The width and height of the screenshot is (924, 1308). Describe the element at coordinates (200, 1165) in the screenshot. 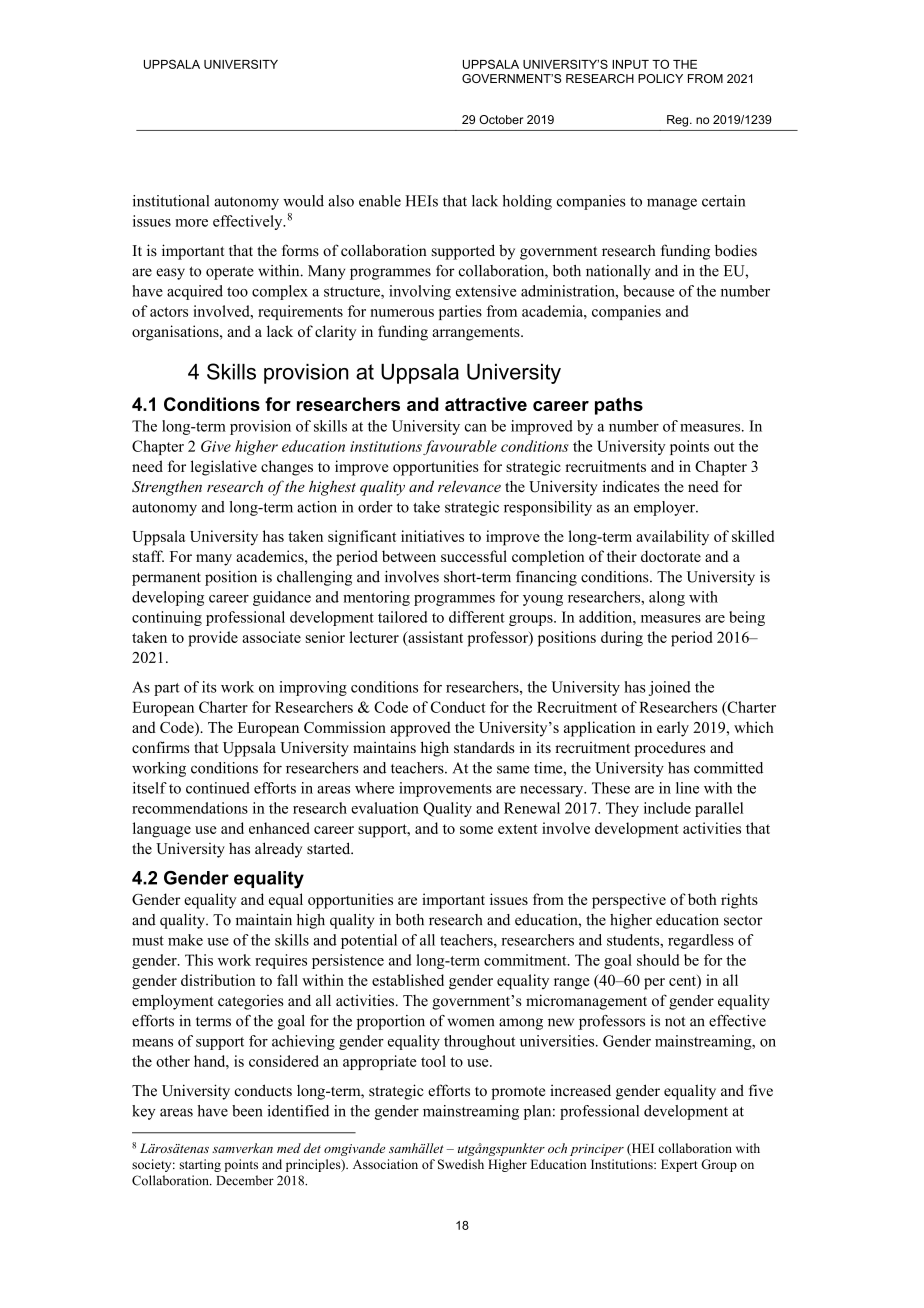

I see `starting` at that location.
